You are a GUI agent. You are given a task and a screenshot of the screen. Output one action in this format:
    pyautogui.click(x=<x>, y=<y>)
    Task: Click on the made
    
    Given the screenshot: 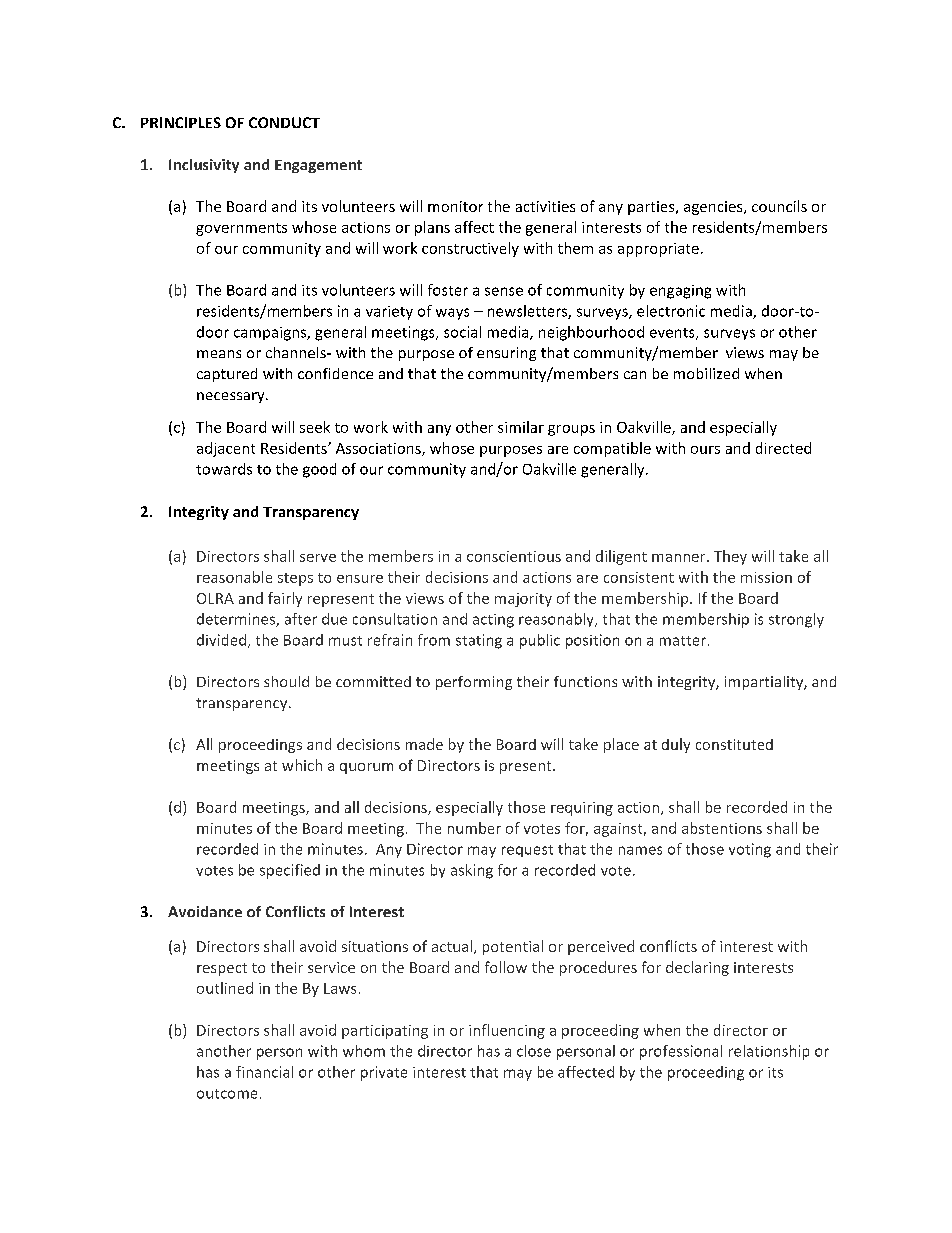 What is the action you would take?
    pyautogui.click(x=424, y=744)
